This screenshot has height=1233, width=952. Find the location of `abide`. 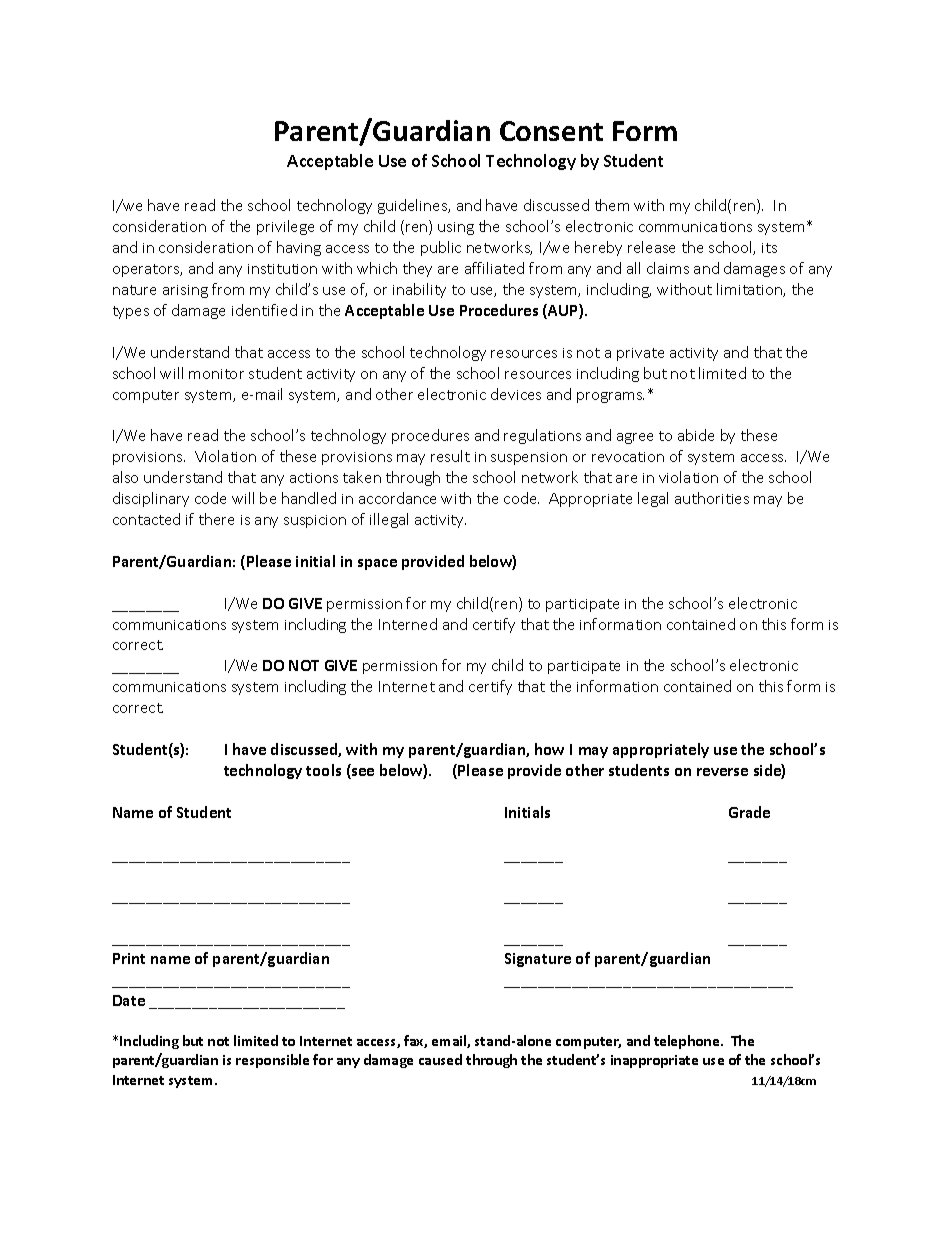

abide is located at coordinates (696, 435).
